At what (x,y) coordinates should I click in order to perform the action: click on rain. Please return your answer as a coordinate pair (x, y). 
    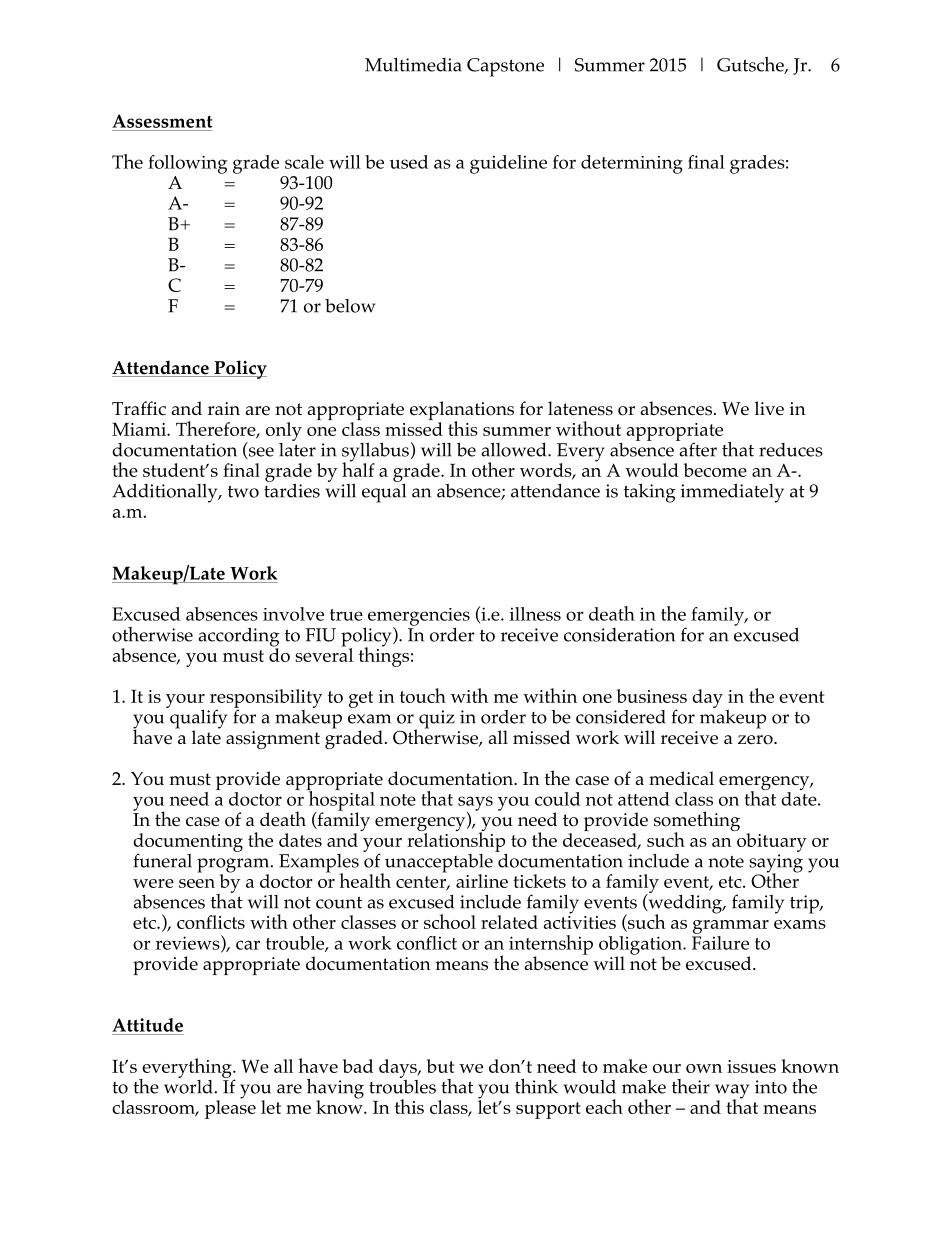
    Looking at the image, I should click on (224, 408).
